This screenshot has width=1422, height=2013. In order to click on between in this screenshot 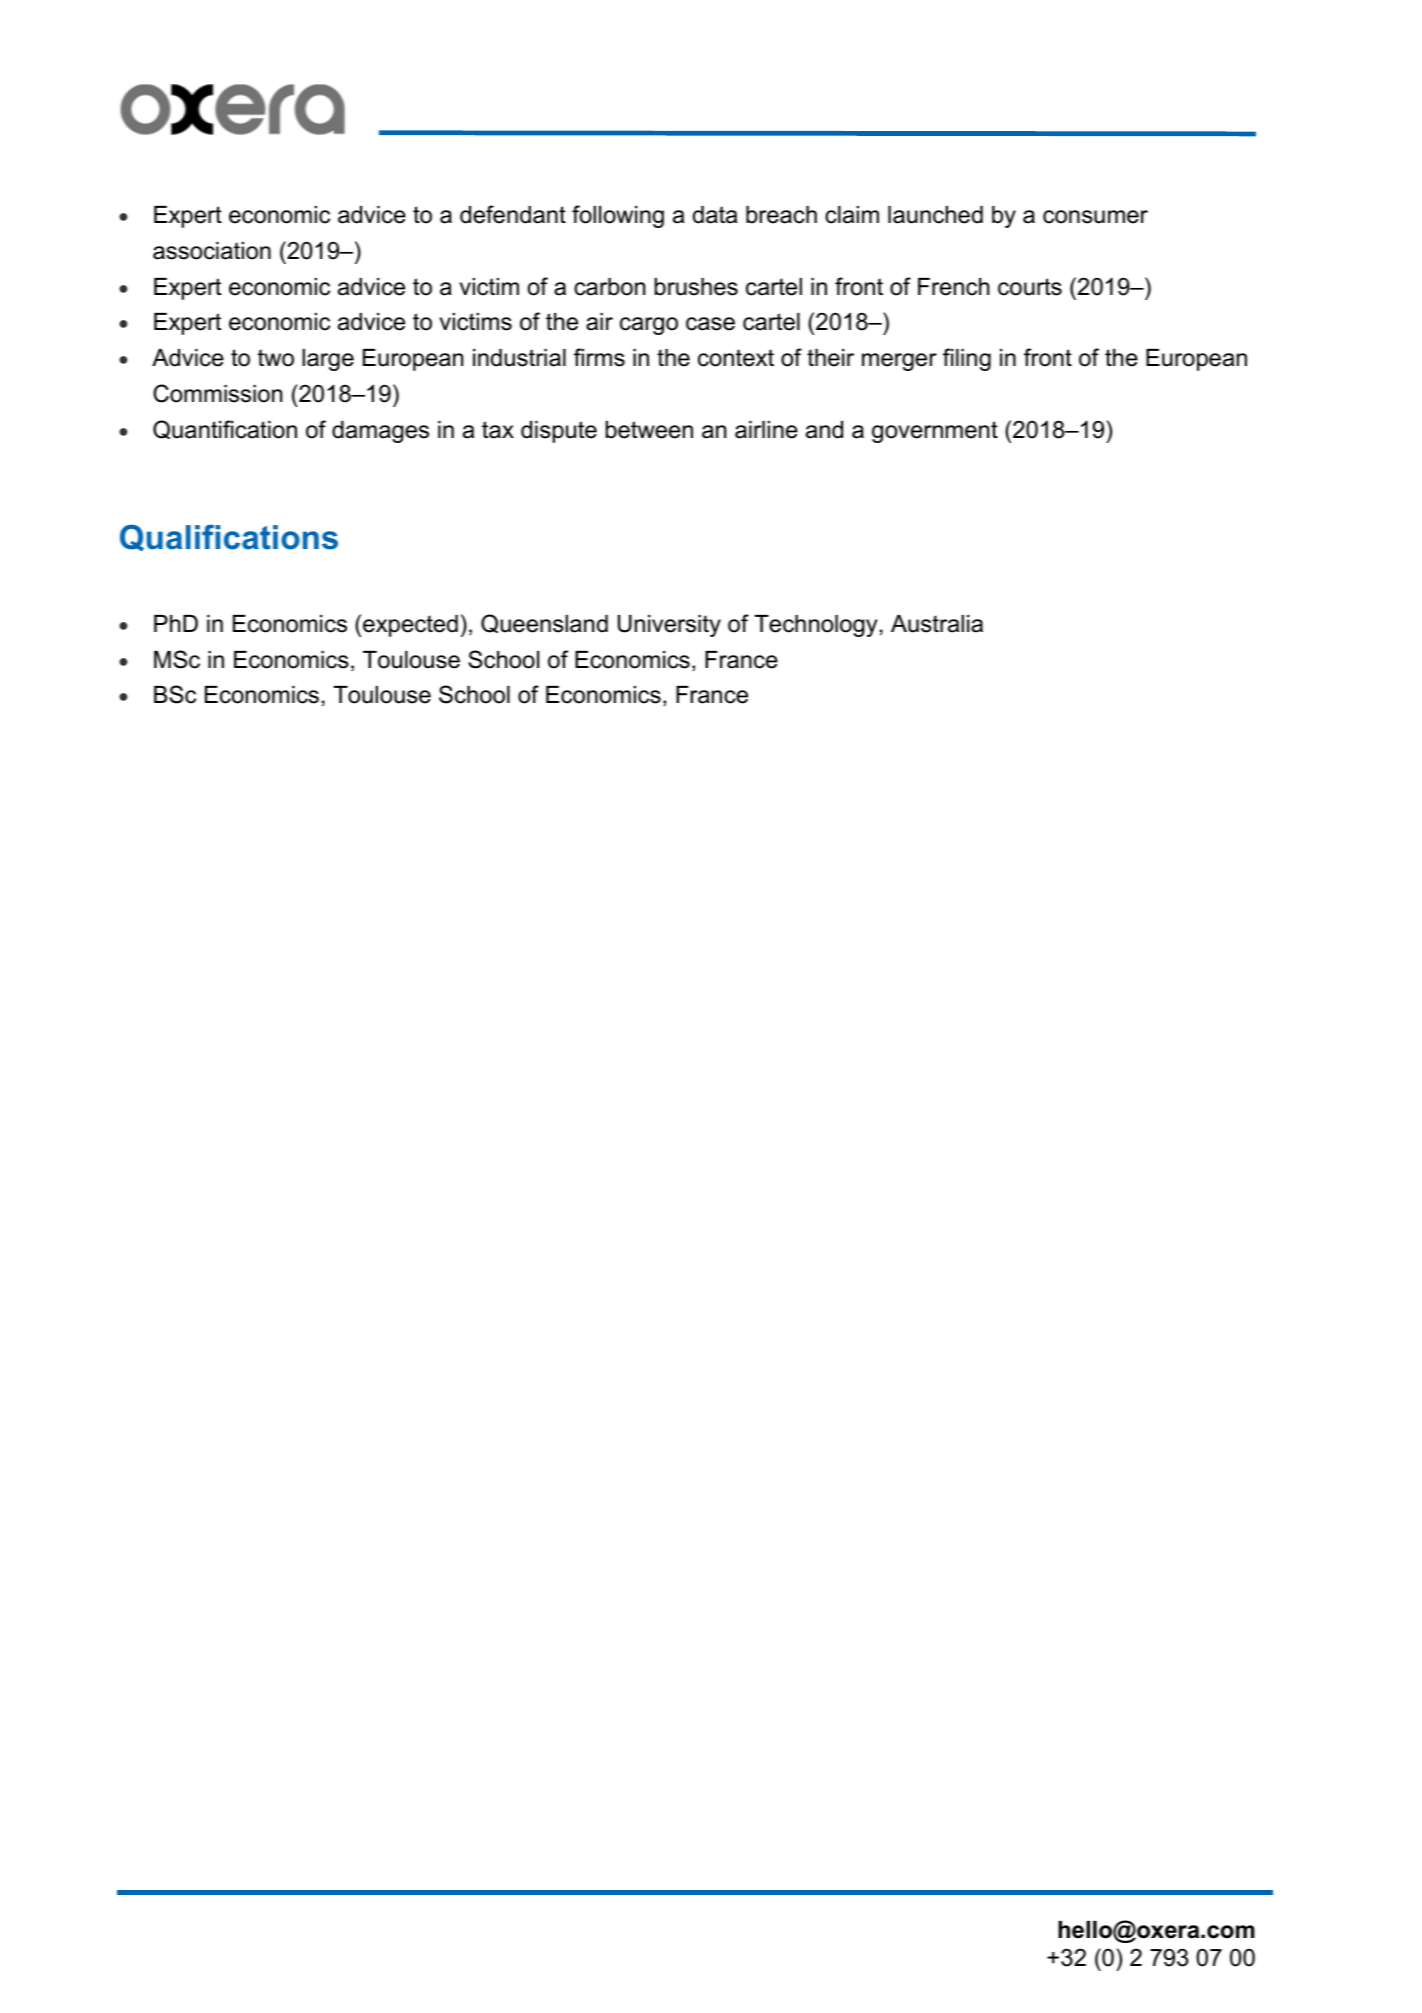, I will do `click(649, 430)`.
